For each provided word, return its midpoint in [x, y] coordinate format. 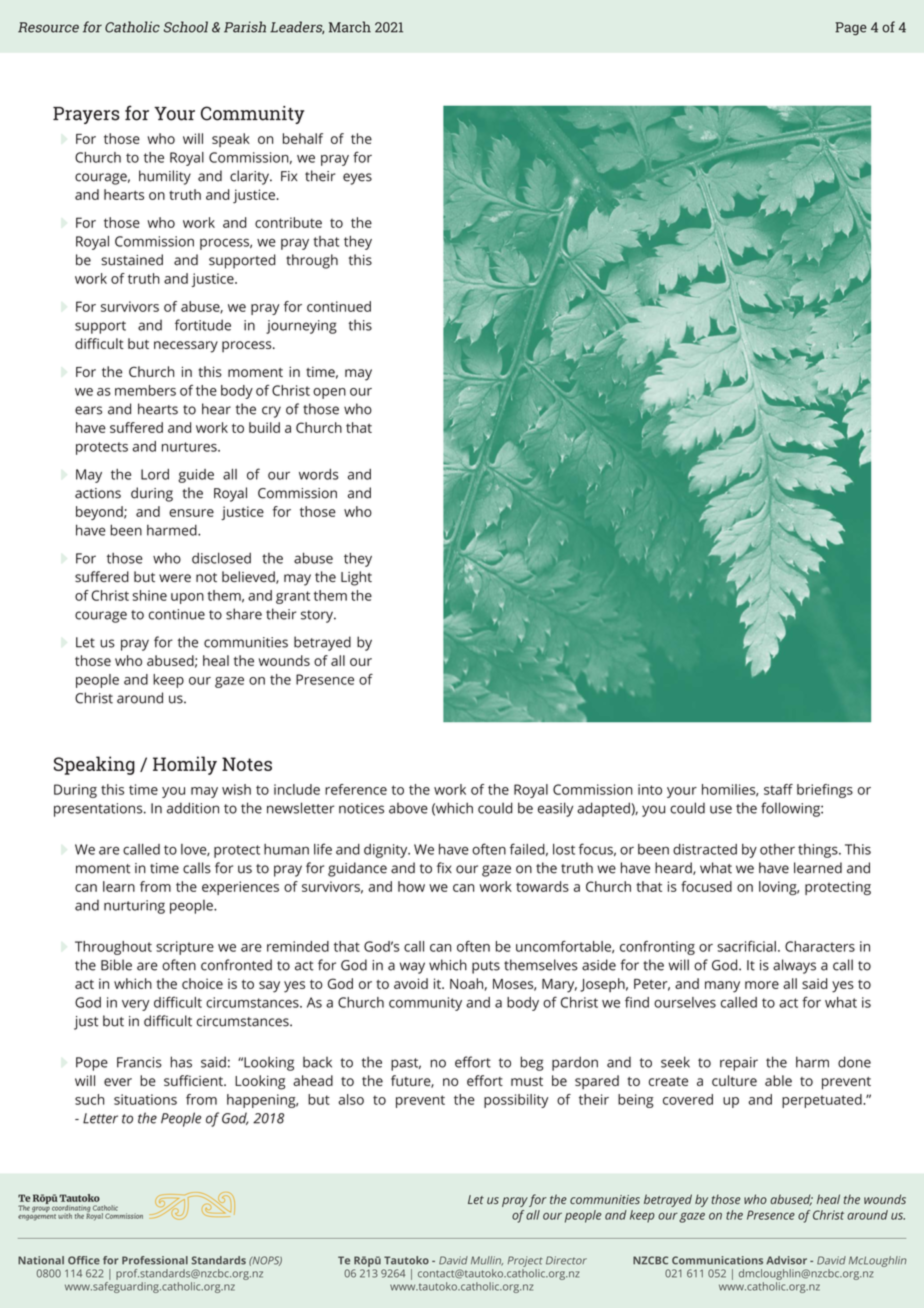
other [777, 849]
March [350, 27]
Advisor [786, 1260]
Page [851, 29]
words [319, 474]
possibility [516, 1101]
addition [193, 808]
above [408, 808]
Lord [155, 474]
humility [165, 177]
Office [84, 1260]
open [329, 393]
